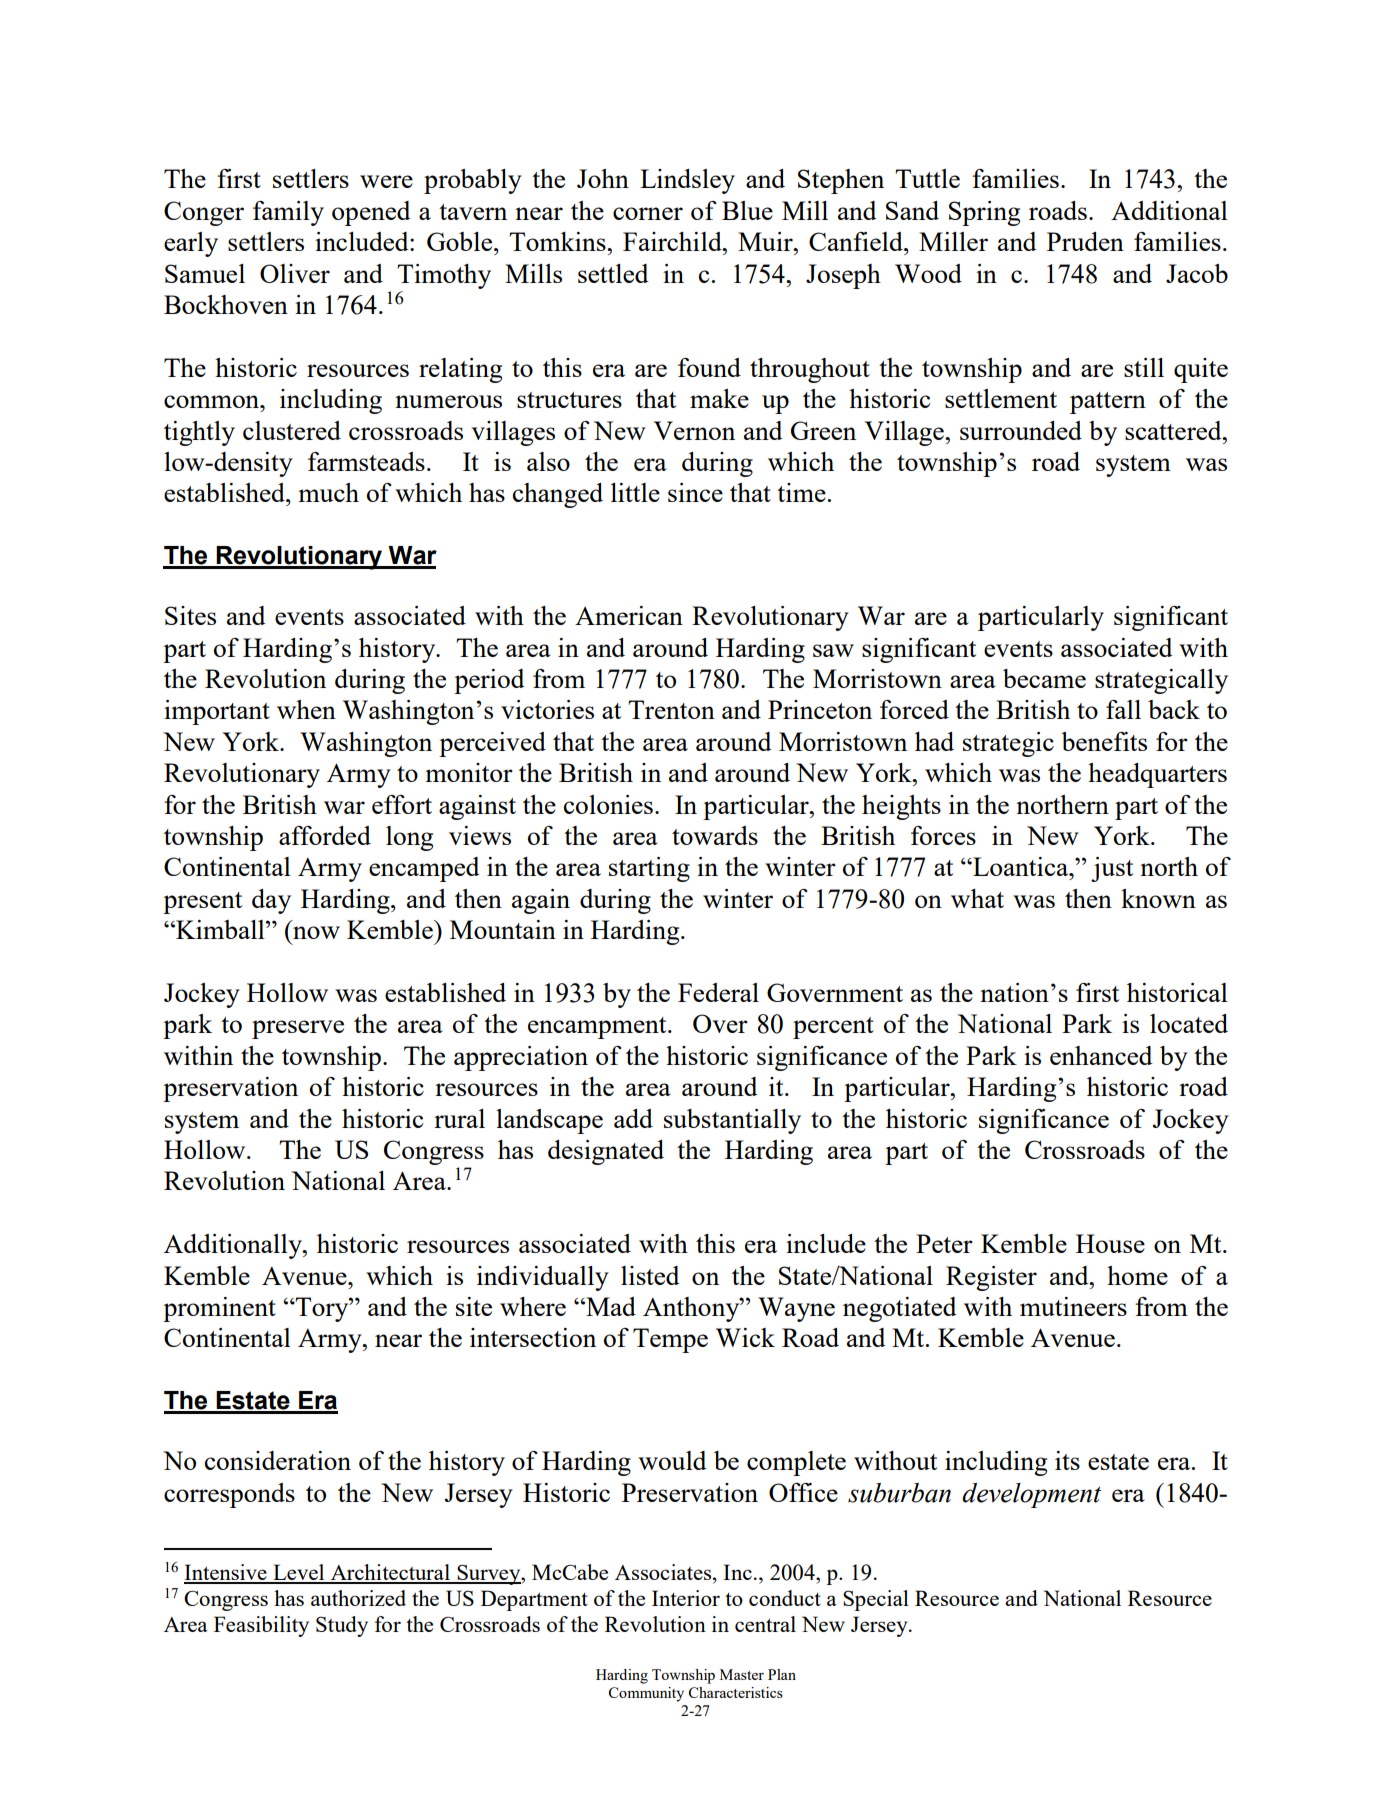 The image size is (1392, 1802). What do you see at coordinates (673, 241) in the image?
I see `Fairchild` at bounding box center [673, 241].
